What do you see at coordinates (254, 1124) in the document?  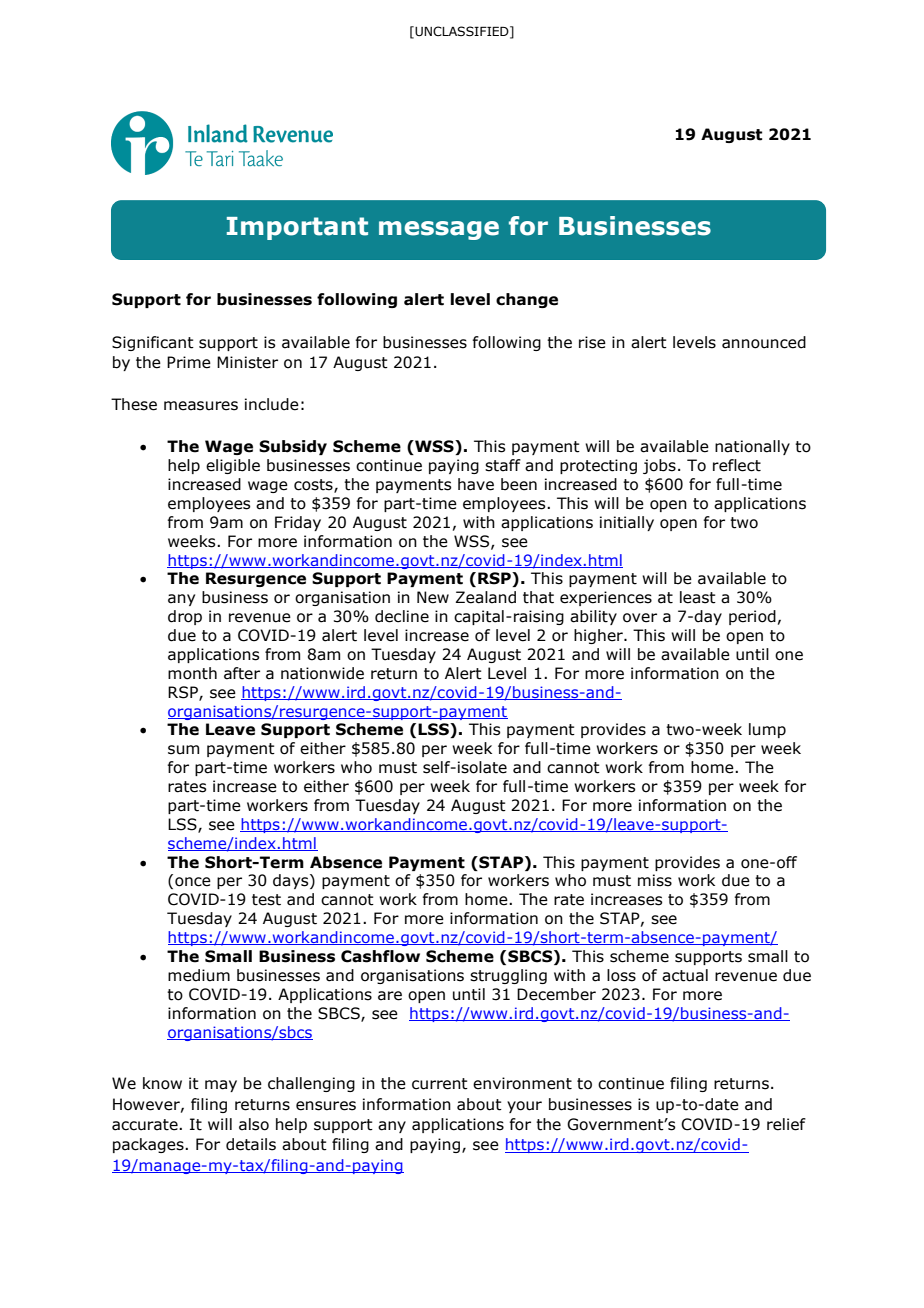 I see `also` at bounding box center [254, 1124].
